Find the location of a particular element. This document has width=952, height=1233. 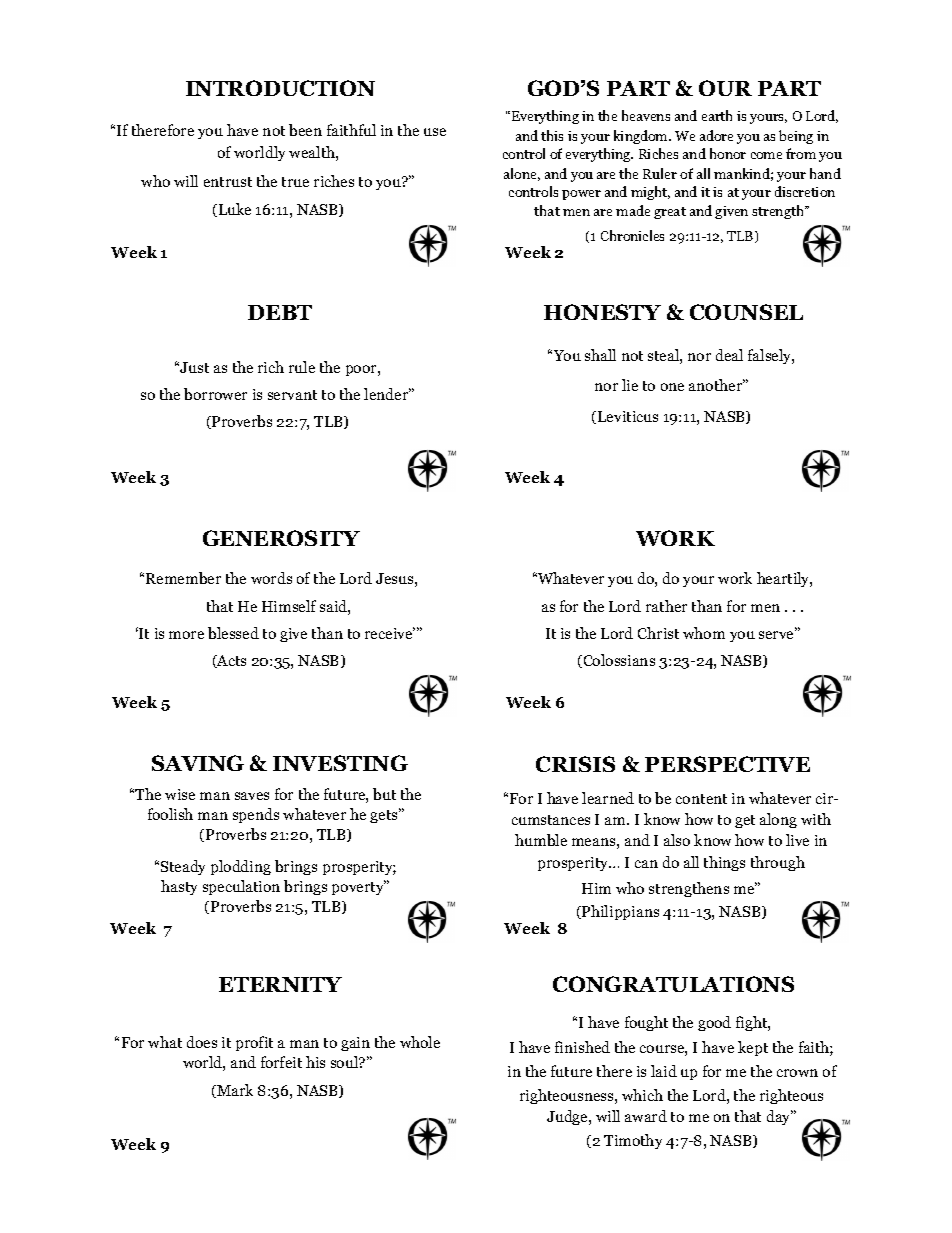

CRISIS is located at coordinates (575, 764).
